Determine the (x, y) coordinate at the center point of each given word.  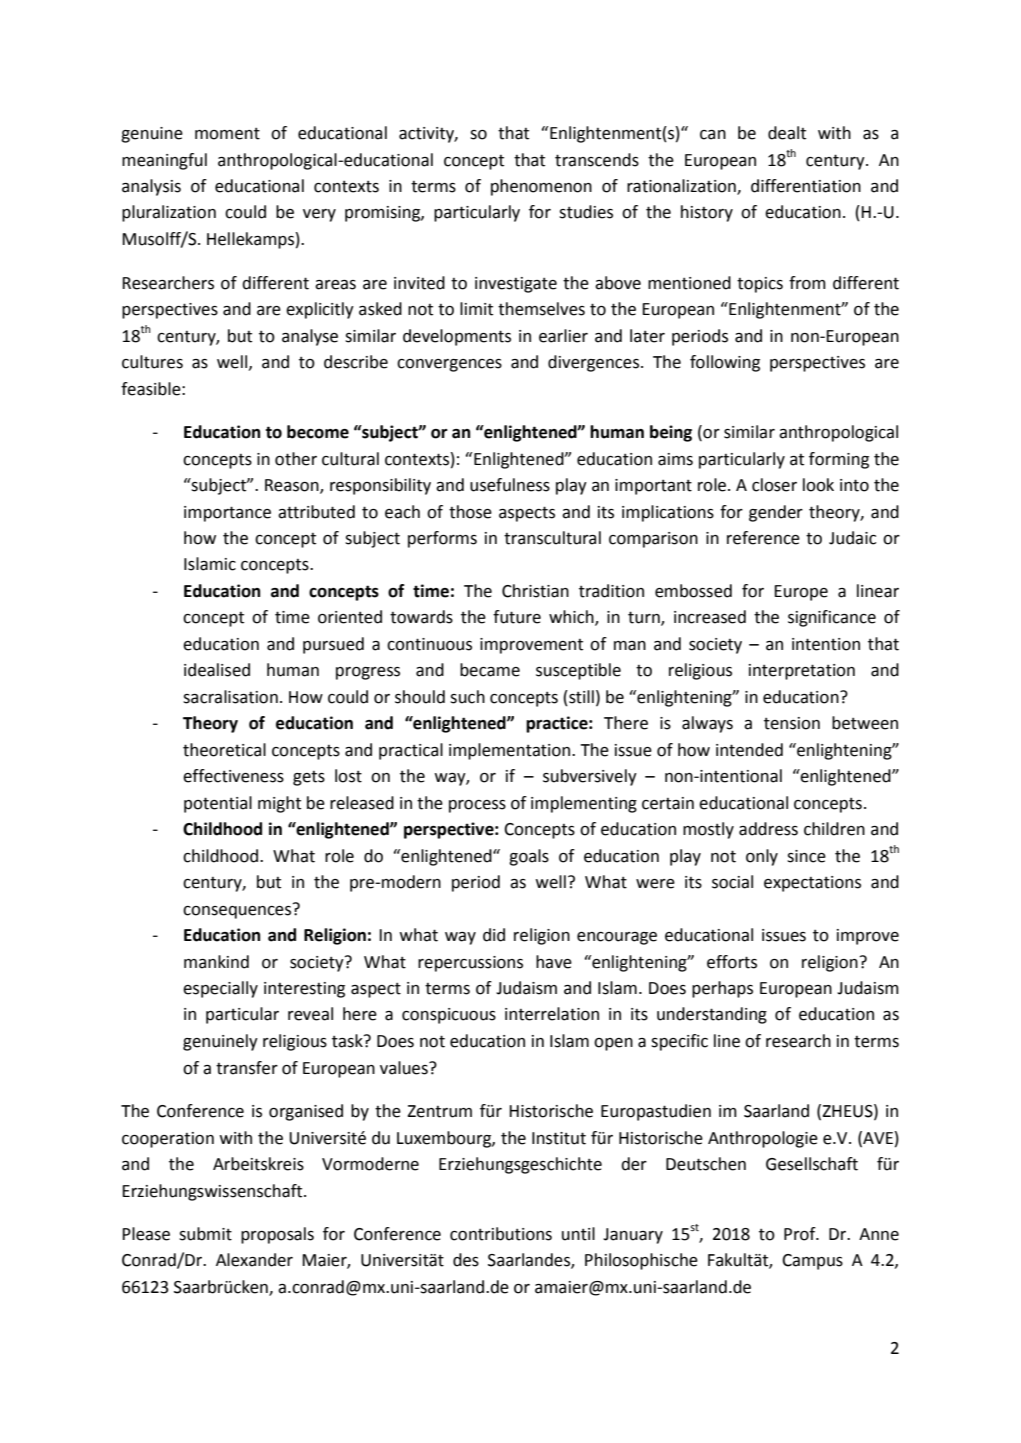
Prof (801, 1234)
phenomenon (541, 187)
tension (792, 723)
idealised (217, 670)
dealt (787, 133)
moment (227, 133)
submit (205, 1234)
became (490, 670)
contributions (501, 1234)
